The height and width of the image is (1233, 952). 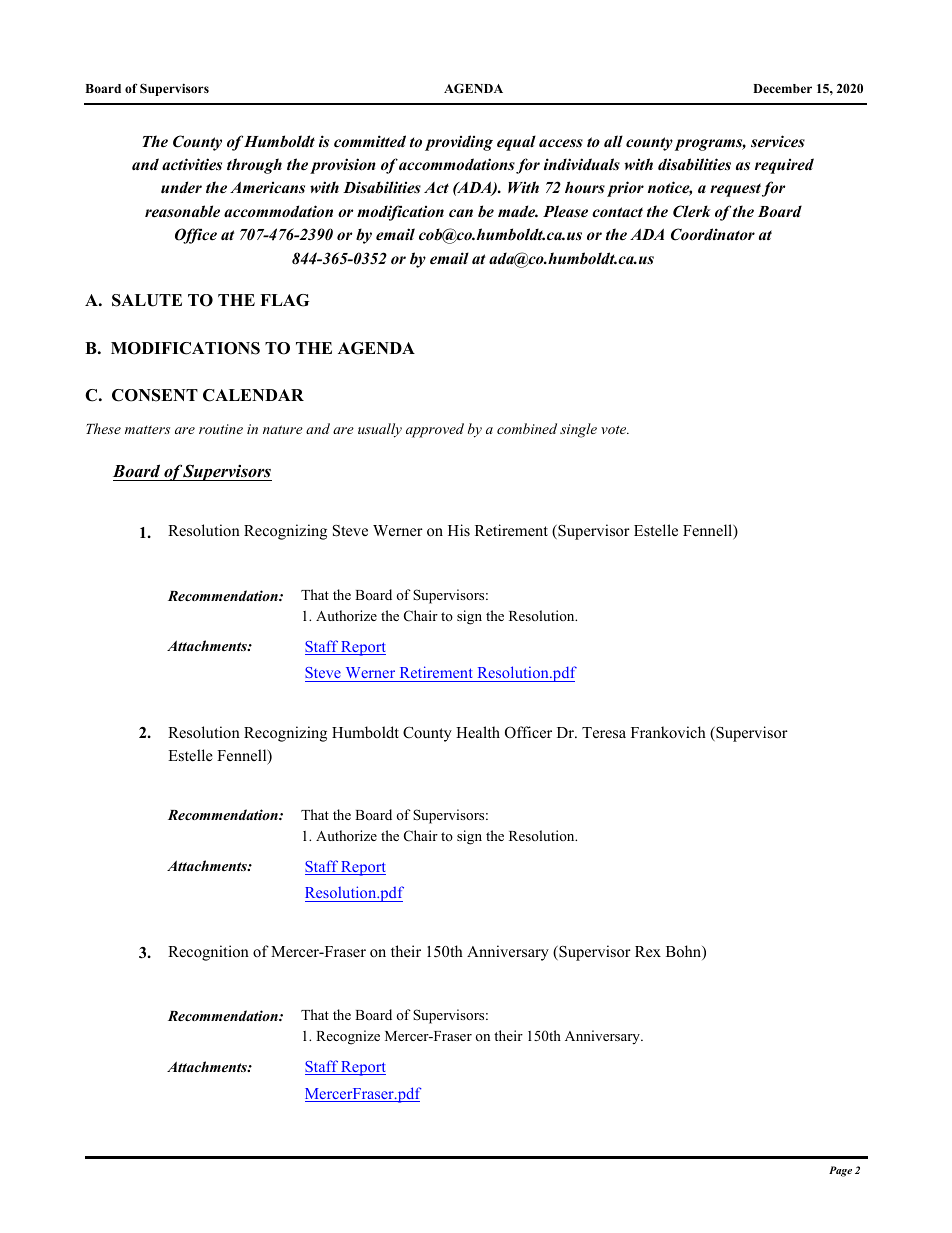 I want to click on Recognition, so click(x=208, y=953).
